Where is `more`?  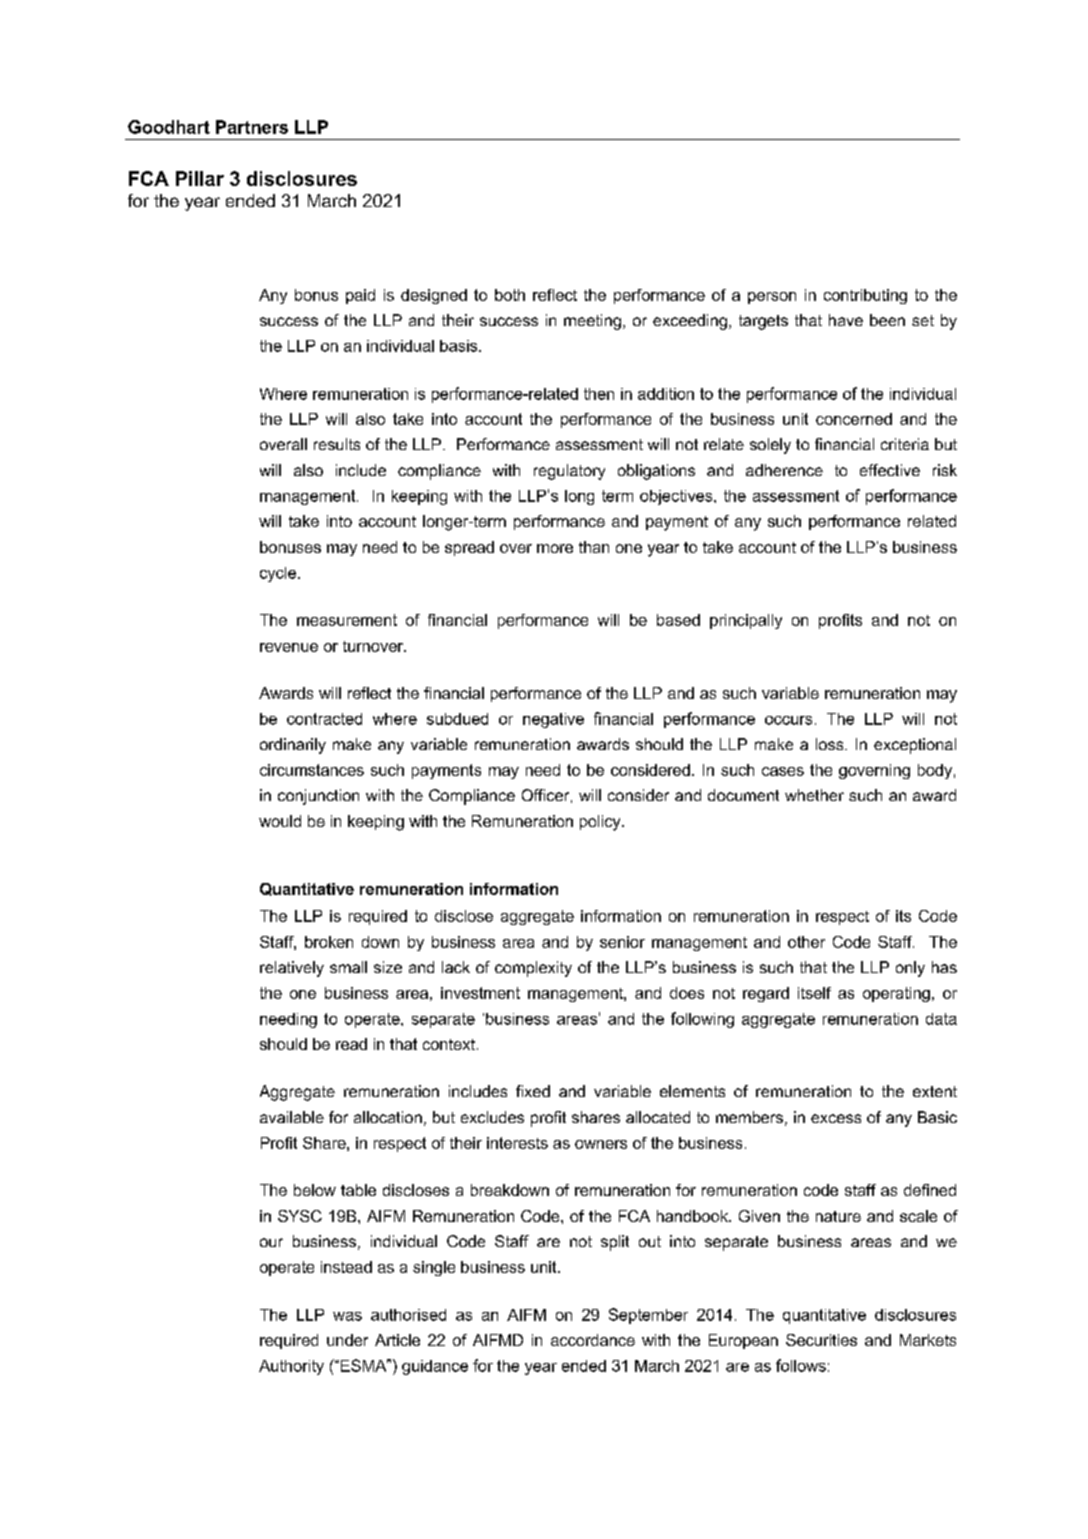
more is located at coordinates (555, 548).
